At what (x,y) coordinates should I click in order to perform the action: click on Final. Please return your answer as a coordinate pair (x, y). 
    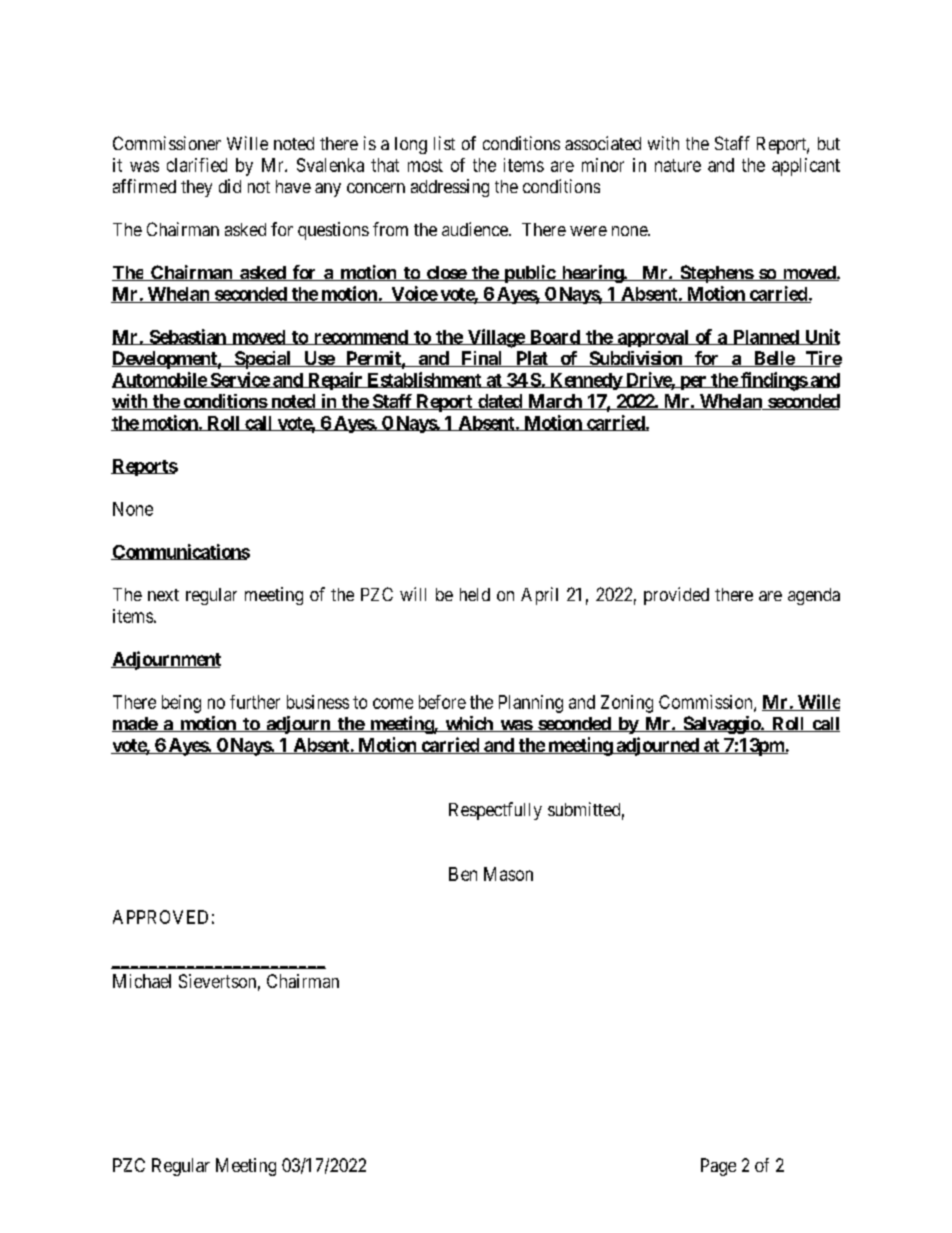
    Looking at the image, I should click on (482, 359).
